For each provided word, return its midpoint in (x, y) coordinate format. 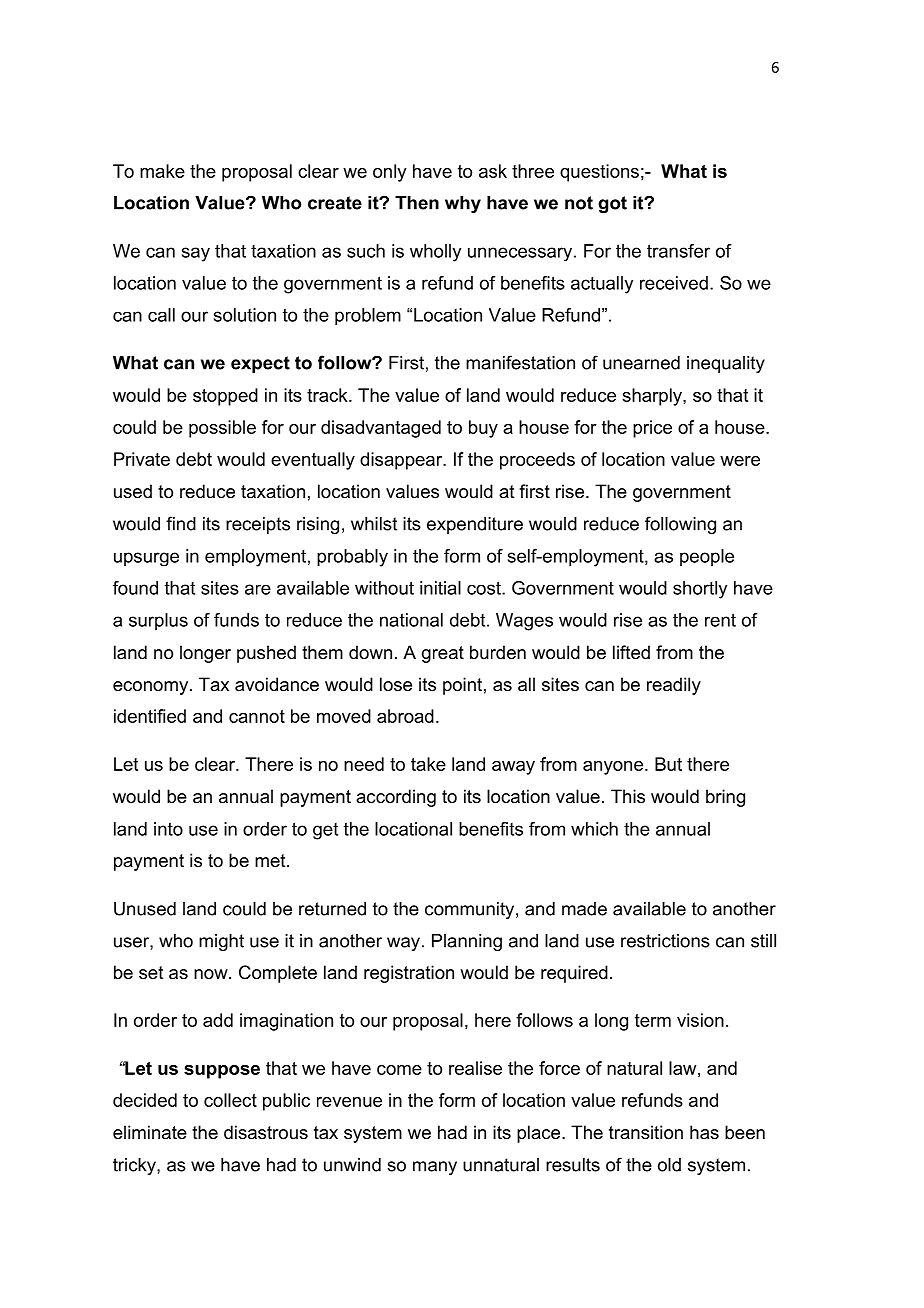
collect (230, 1100)
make (162, 171)
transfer (678, 251)
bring (725, 798)
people (707, 557)
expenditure (475, 525)
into (168, 829)
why (463, 204)
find (181, 523)
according (396, 798)
